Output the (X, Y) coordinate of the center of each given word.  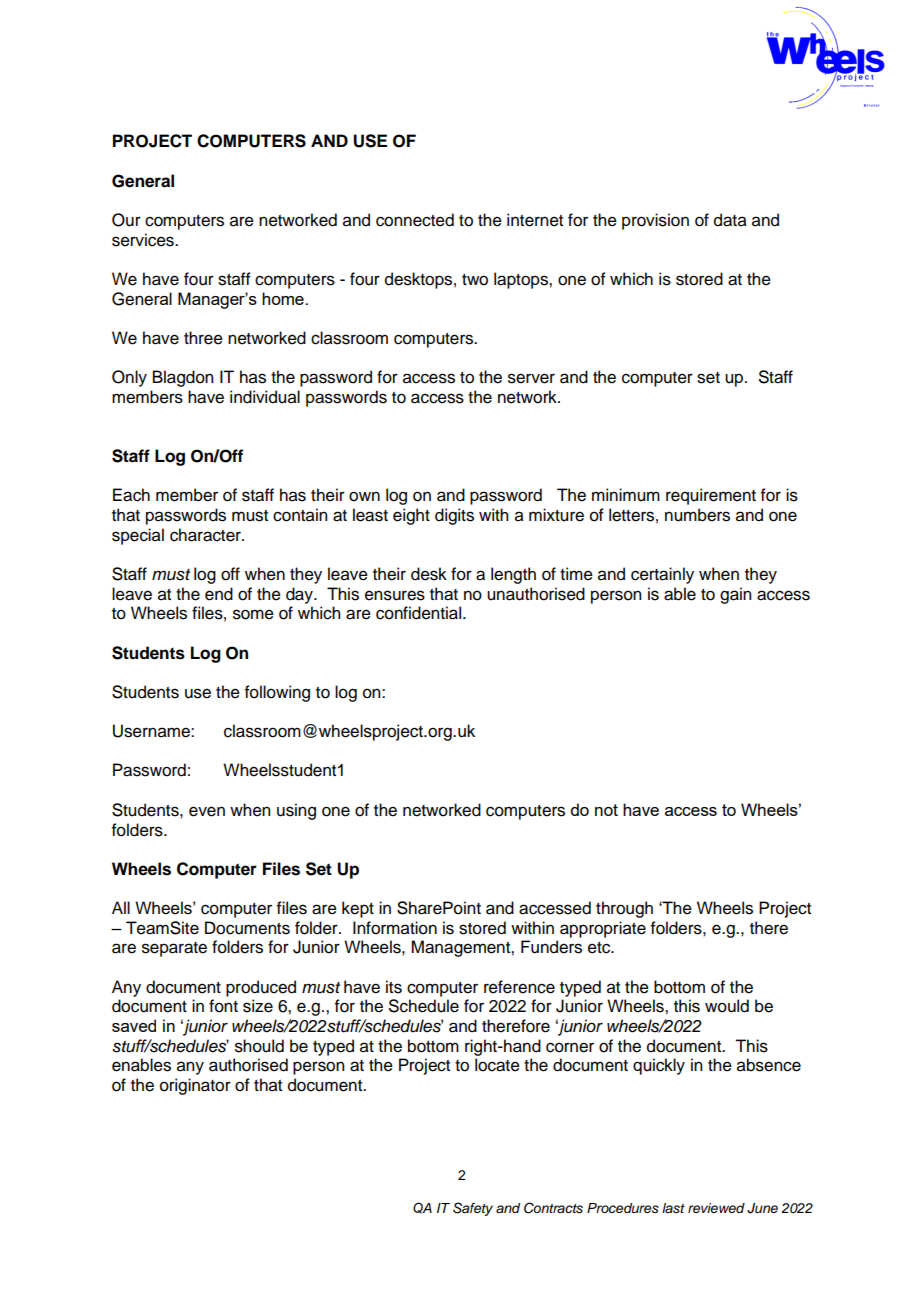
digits (454, 516)
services (144, 240)
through (624, 909)
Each (131, 495)
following (277, 693)
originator (195, 1086)
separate (174, 949)
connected (415, 220)
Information (395, 928)
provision (655, 221)
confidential (420, 613)
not (606, 810)
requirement (711, 496)
